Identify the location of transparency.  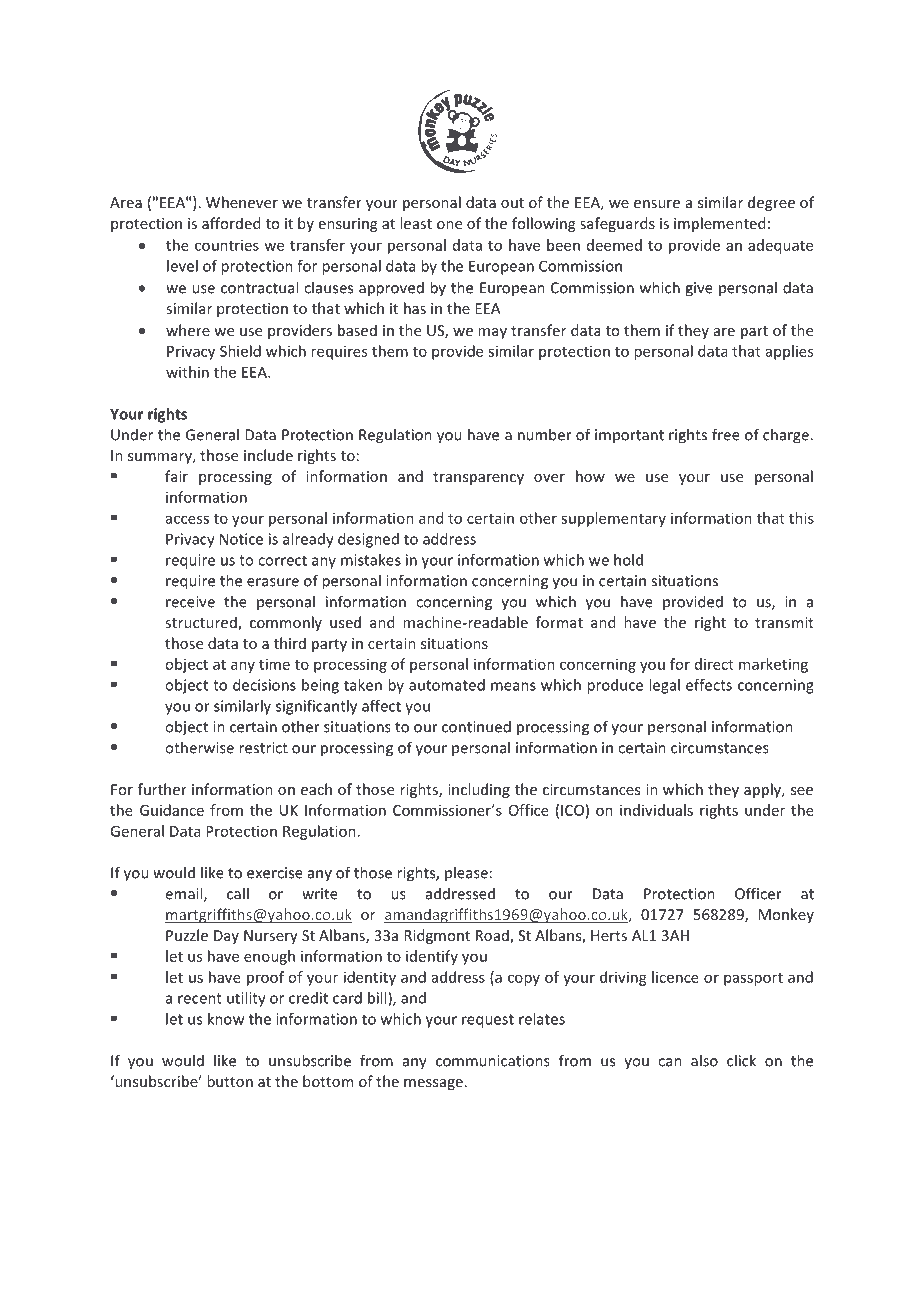
(478, 478).
